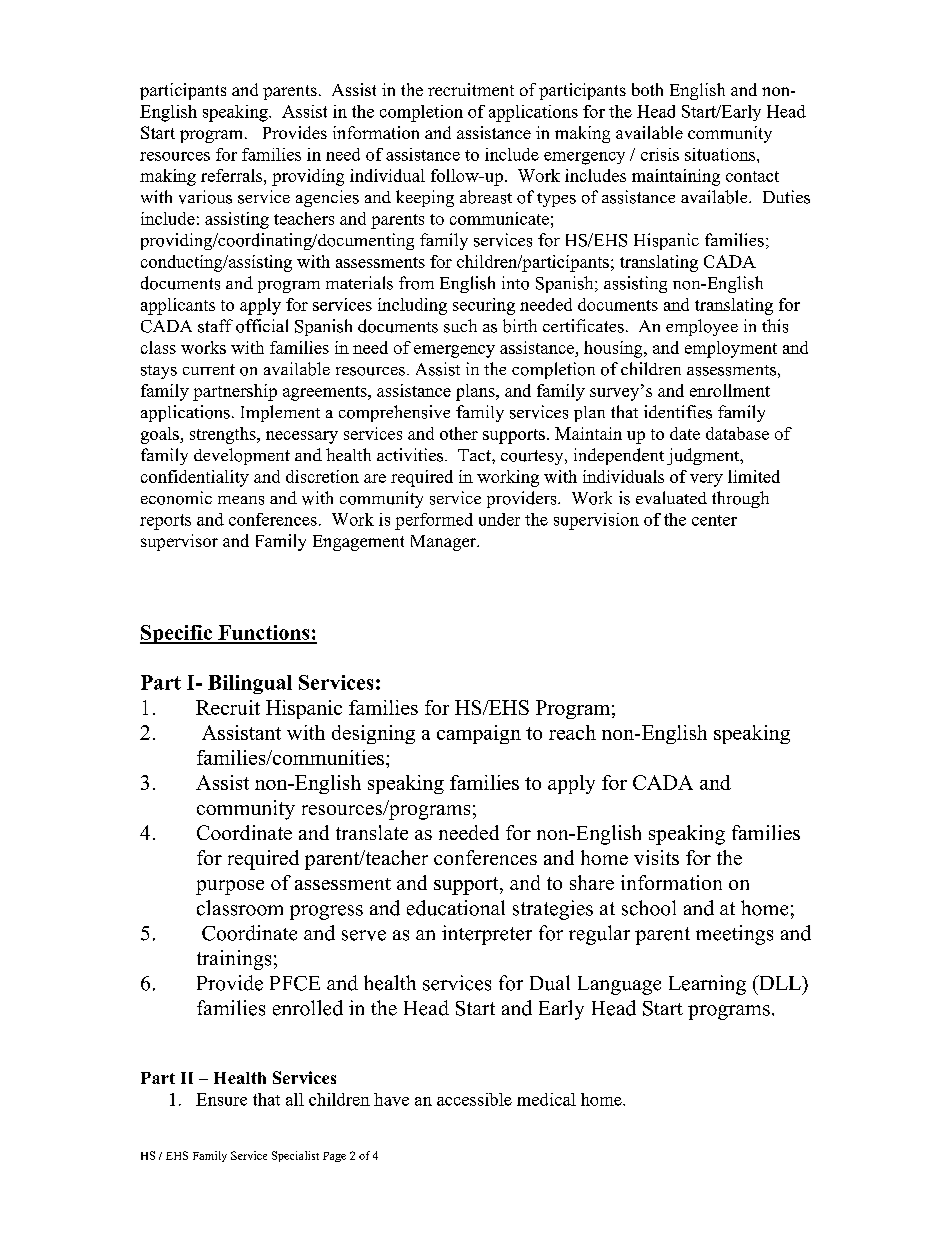 This screenshot has height=1233, width=952. What do you see at coordinates (209, 369) in the screenshot?
I see `current` at bounding box center [209, 369].
